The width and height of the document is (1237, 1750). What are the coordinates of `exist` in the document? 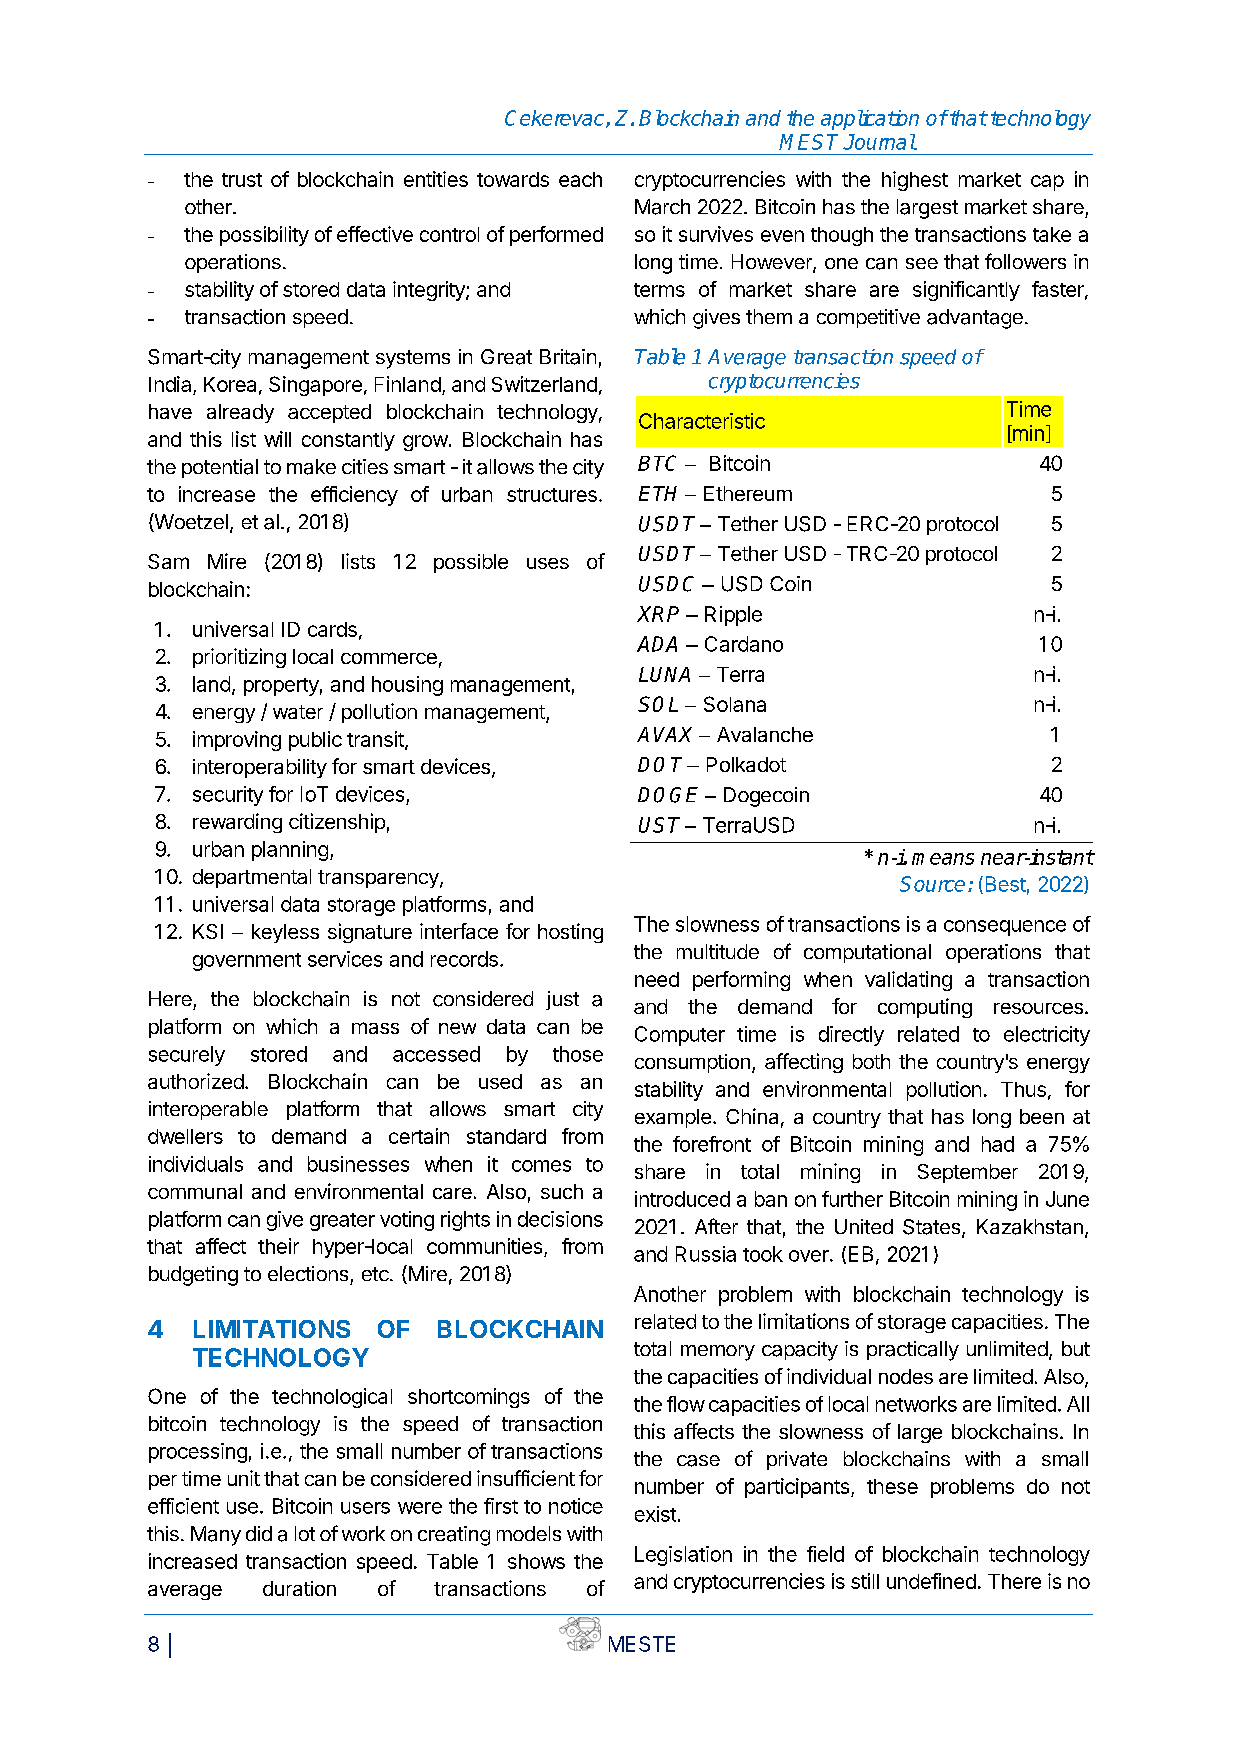 It's located at (655, 1514).
